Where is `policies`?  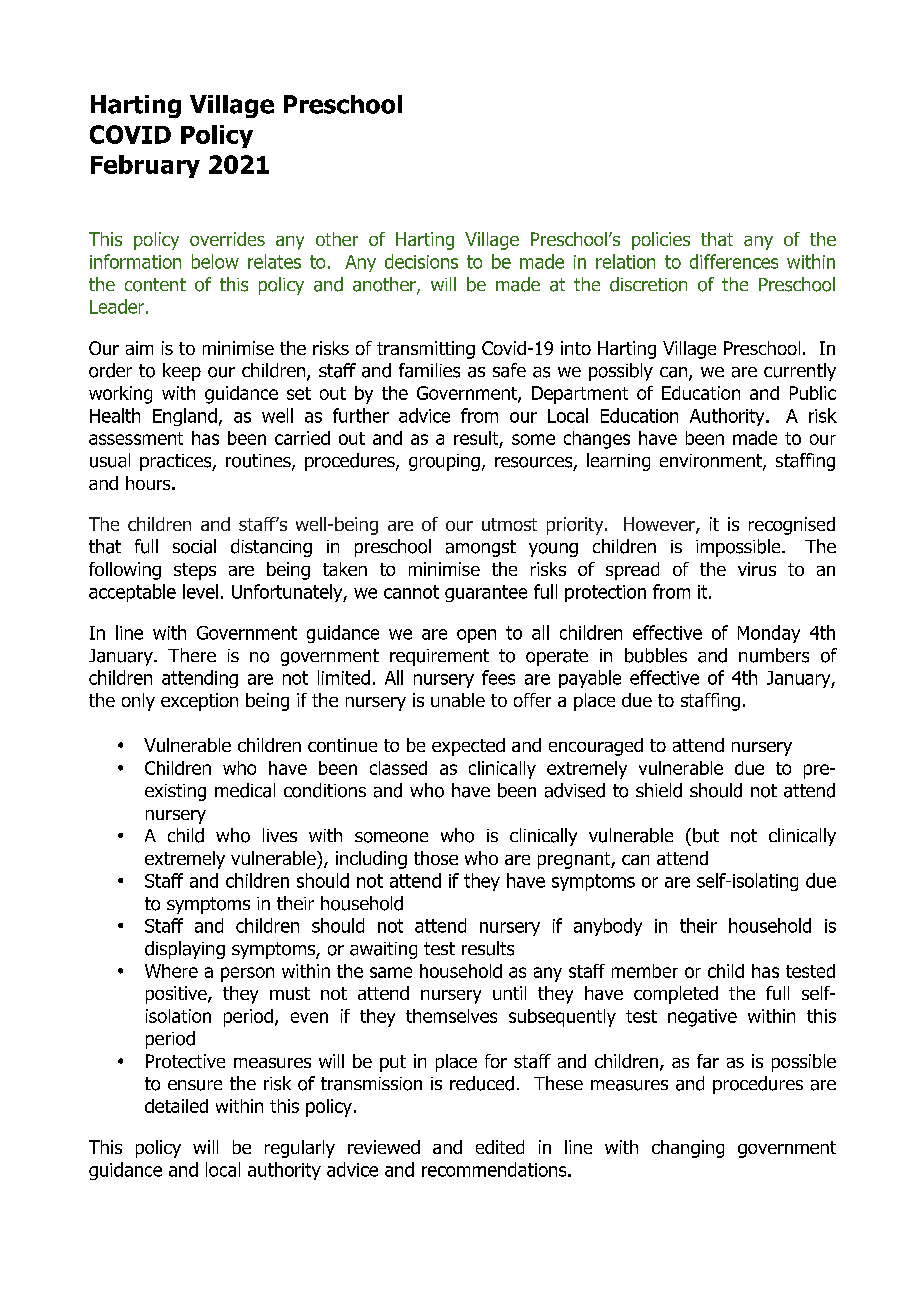 policies is located at coordinates (661, 241).
